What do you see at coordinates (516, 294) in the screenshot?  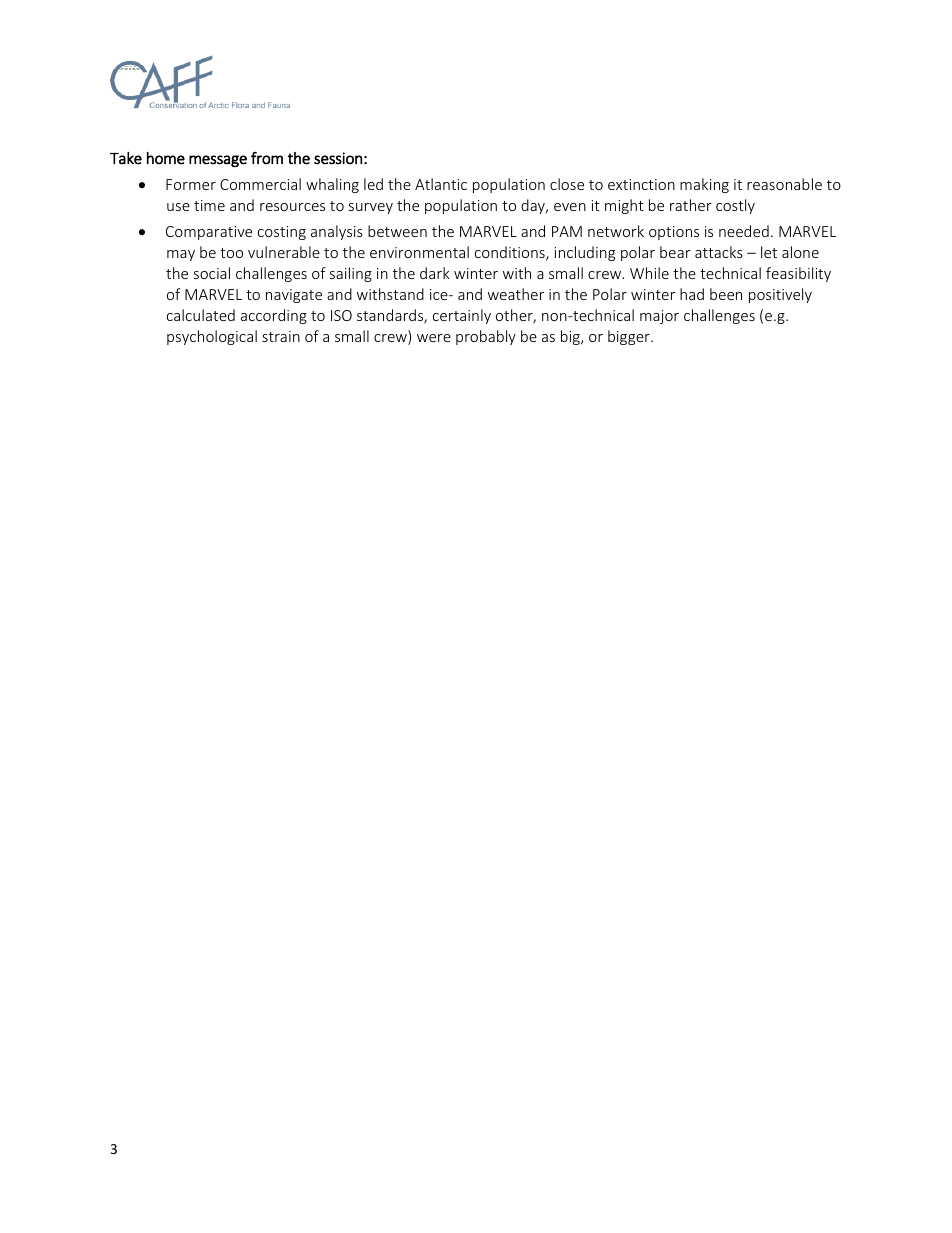 I see `weather` at bounding box center [516, 294].
